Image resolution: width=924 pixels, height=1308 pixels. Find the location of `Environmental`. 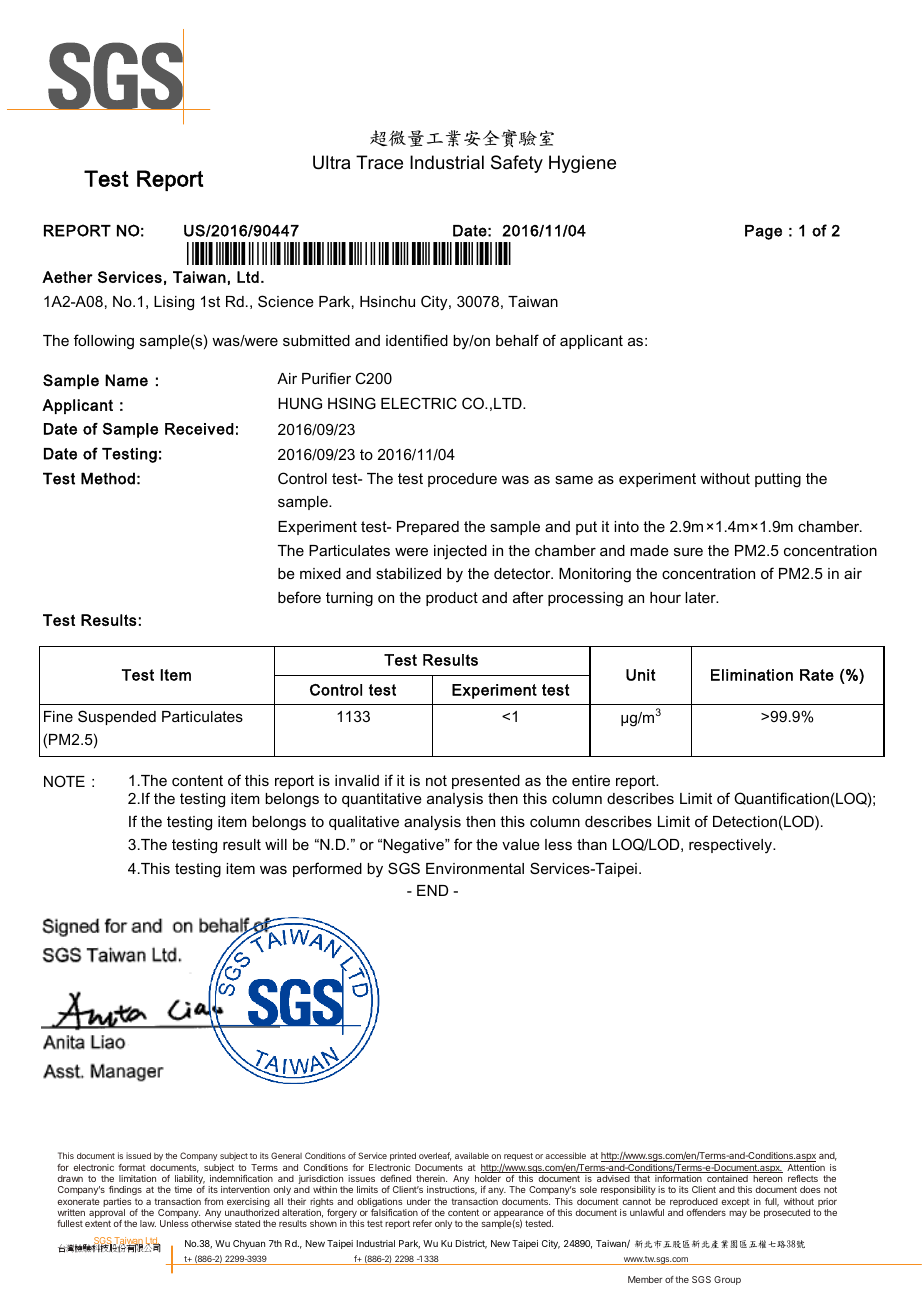

Environmental is located at coordinates (475, 868).
